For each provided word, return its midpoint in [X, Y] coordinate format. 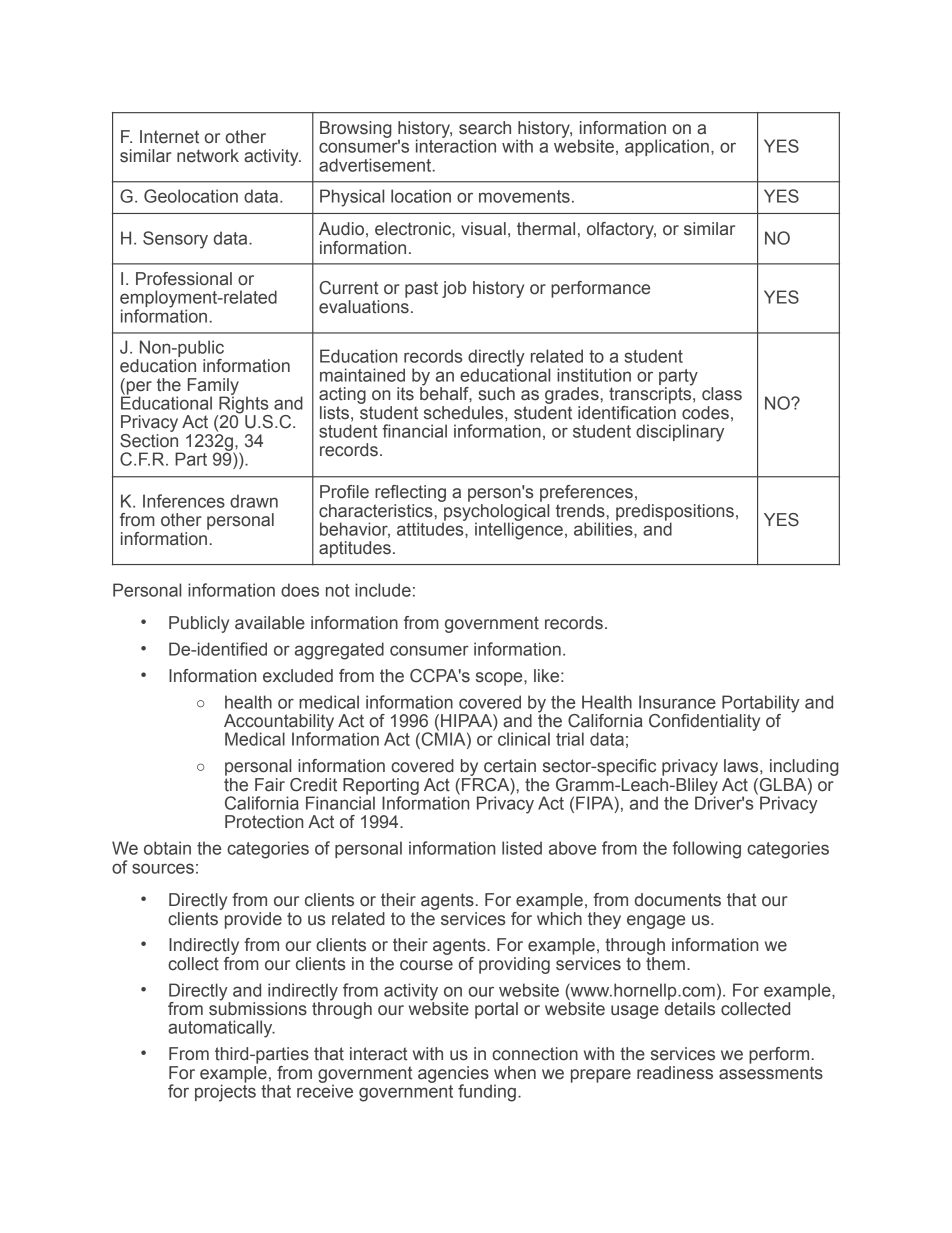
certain [510, 766]
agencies [454, 1075]
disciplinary [680, 433]
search [485, 128]
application [667, 147]
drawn [254, 501]
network [208, 156]
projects [225, 1092]
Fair [270, 785]
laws [742, 766]
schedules [465, 413]
